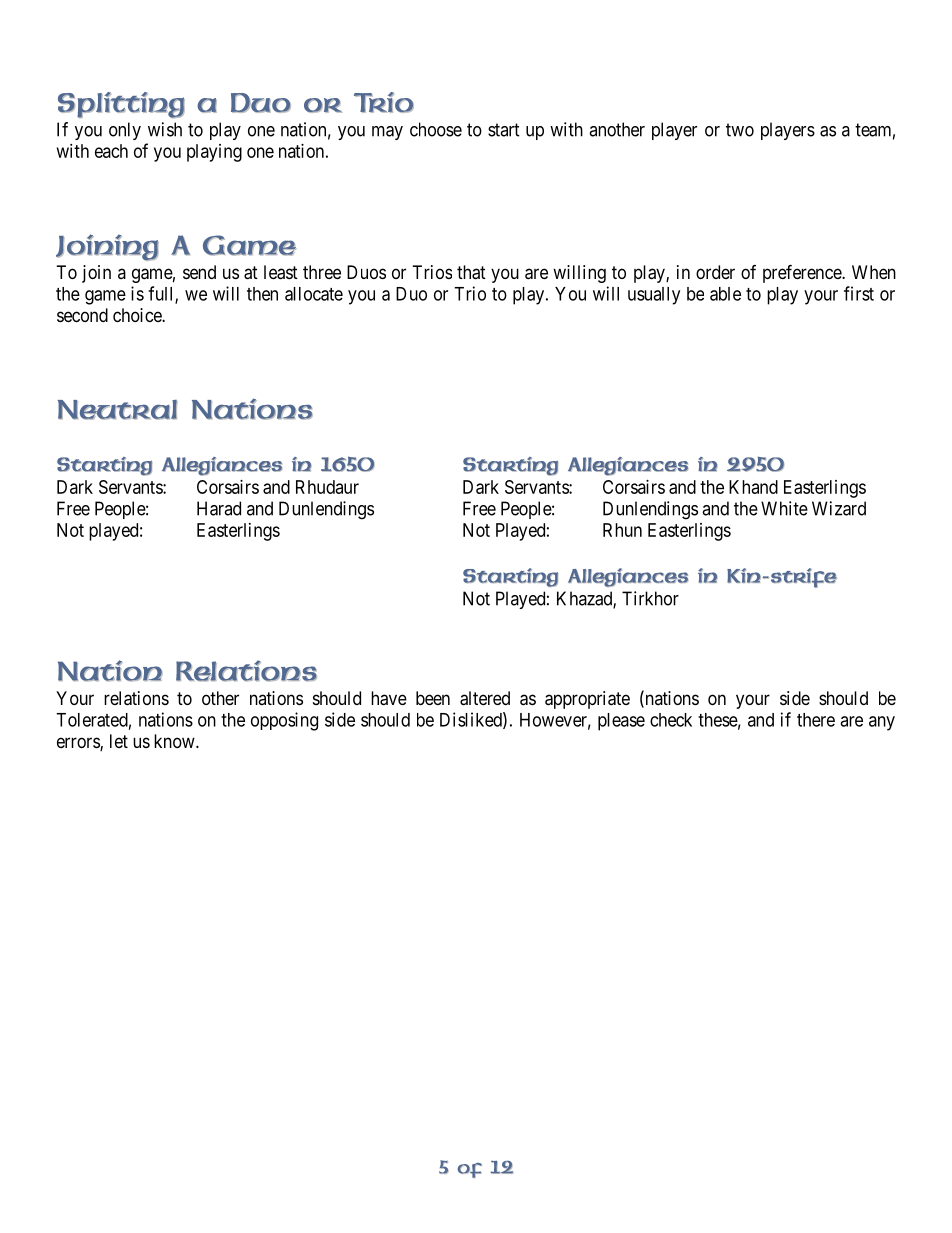 Image resolution: width=952 pixels, height=1233 pixels. What do you see at coordinates (740, 130) in the document?
I see `two` at bounding box center [740, 130].
